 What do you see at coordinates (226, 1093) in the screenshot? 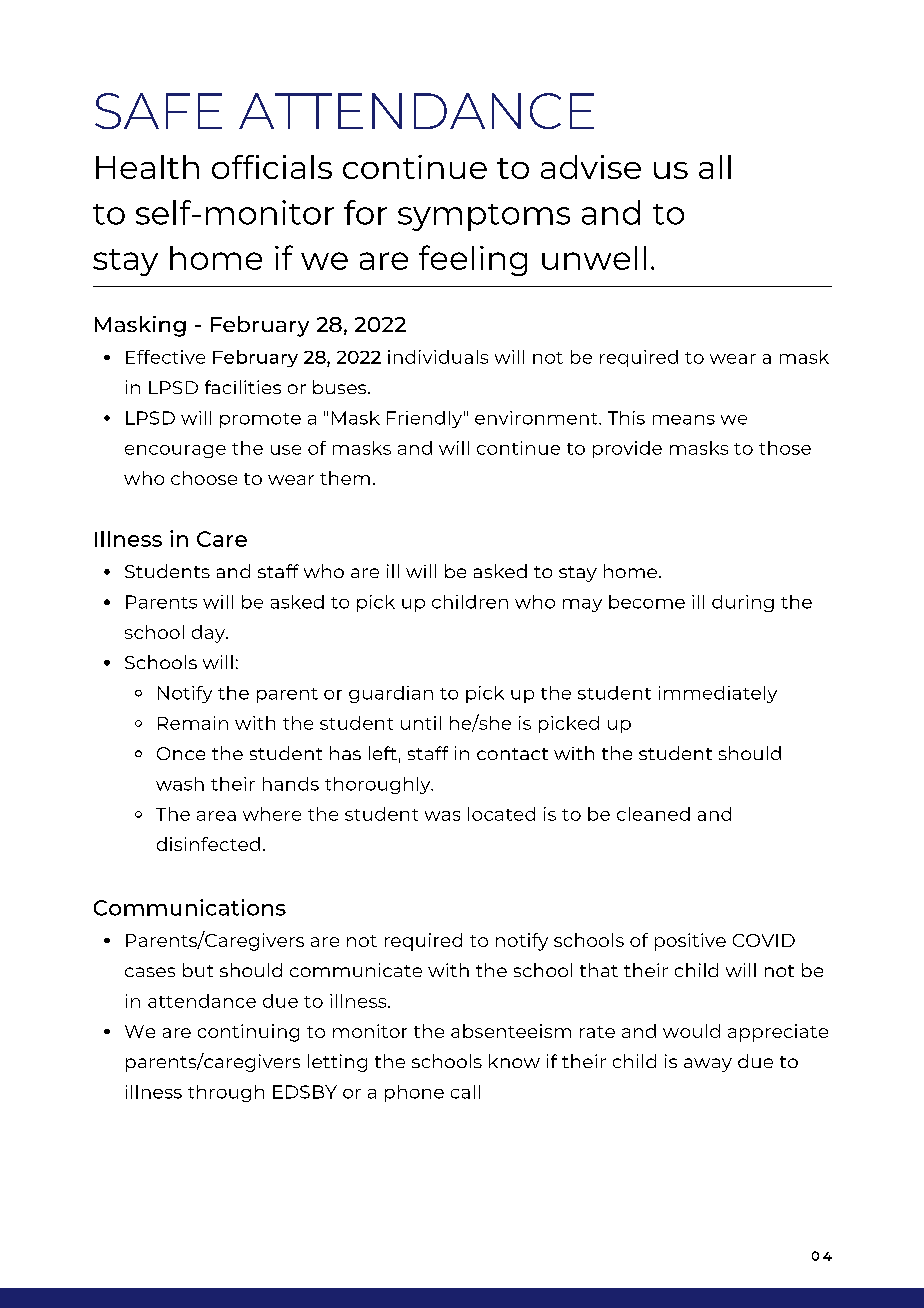
I see `through` at bounding box center [226, 1093].
